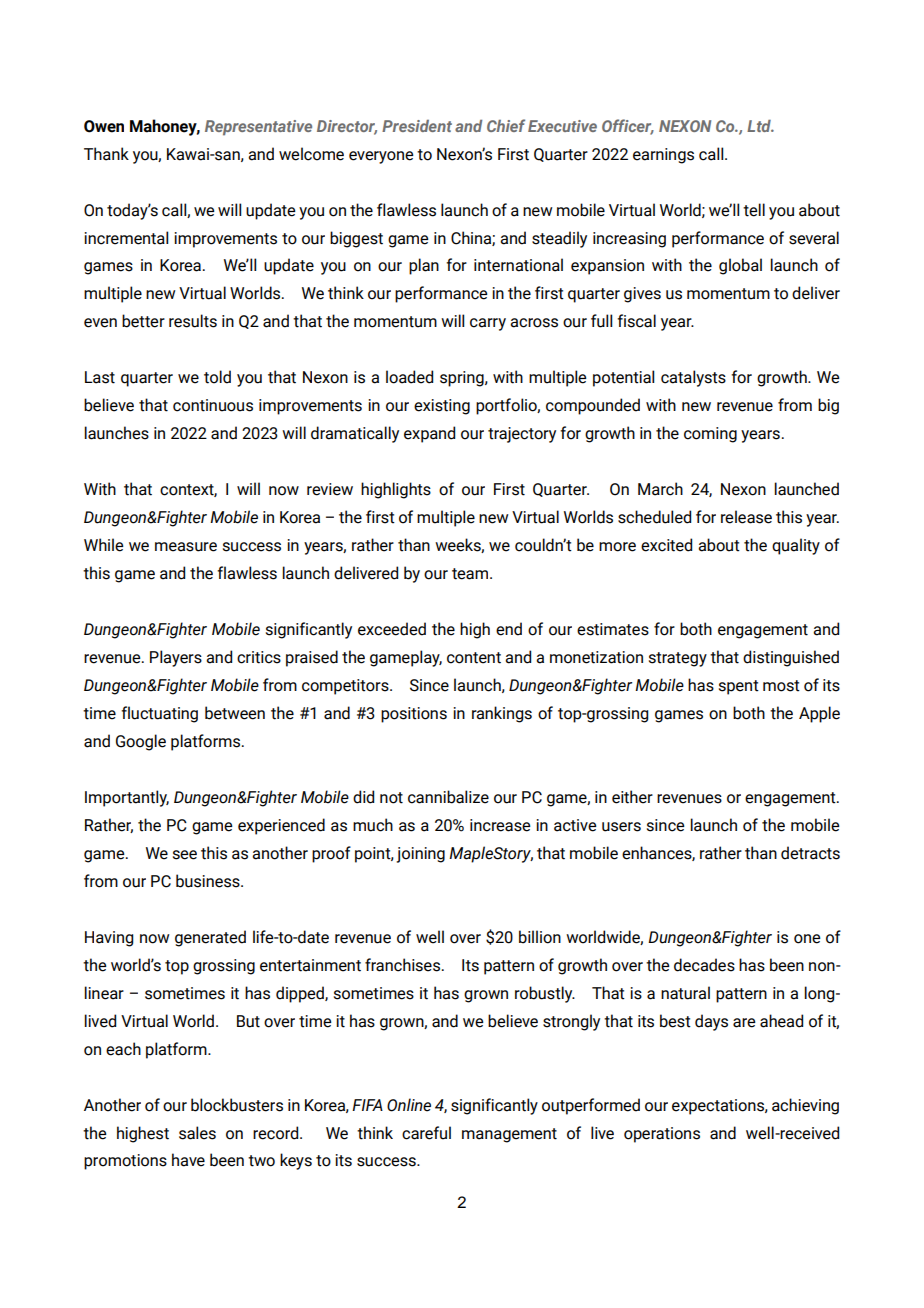 This screenshot has width=924, height=1308. Describe the element at coordinates (810, 853) in the screenshot. I see `detracts` at that location.
